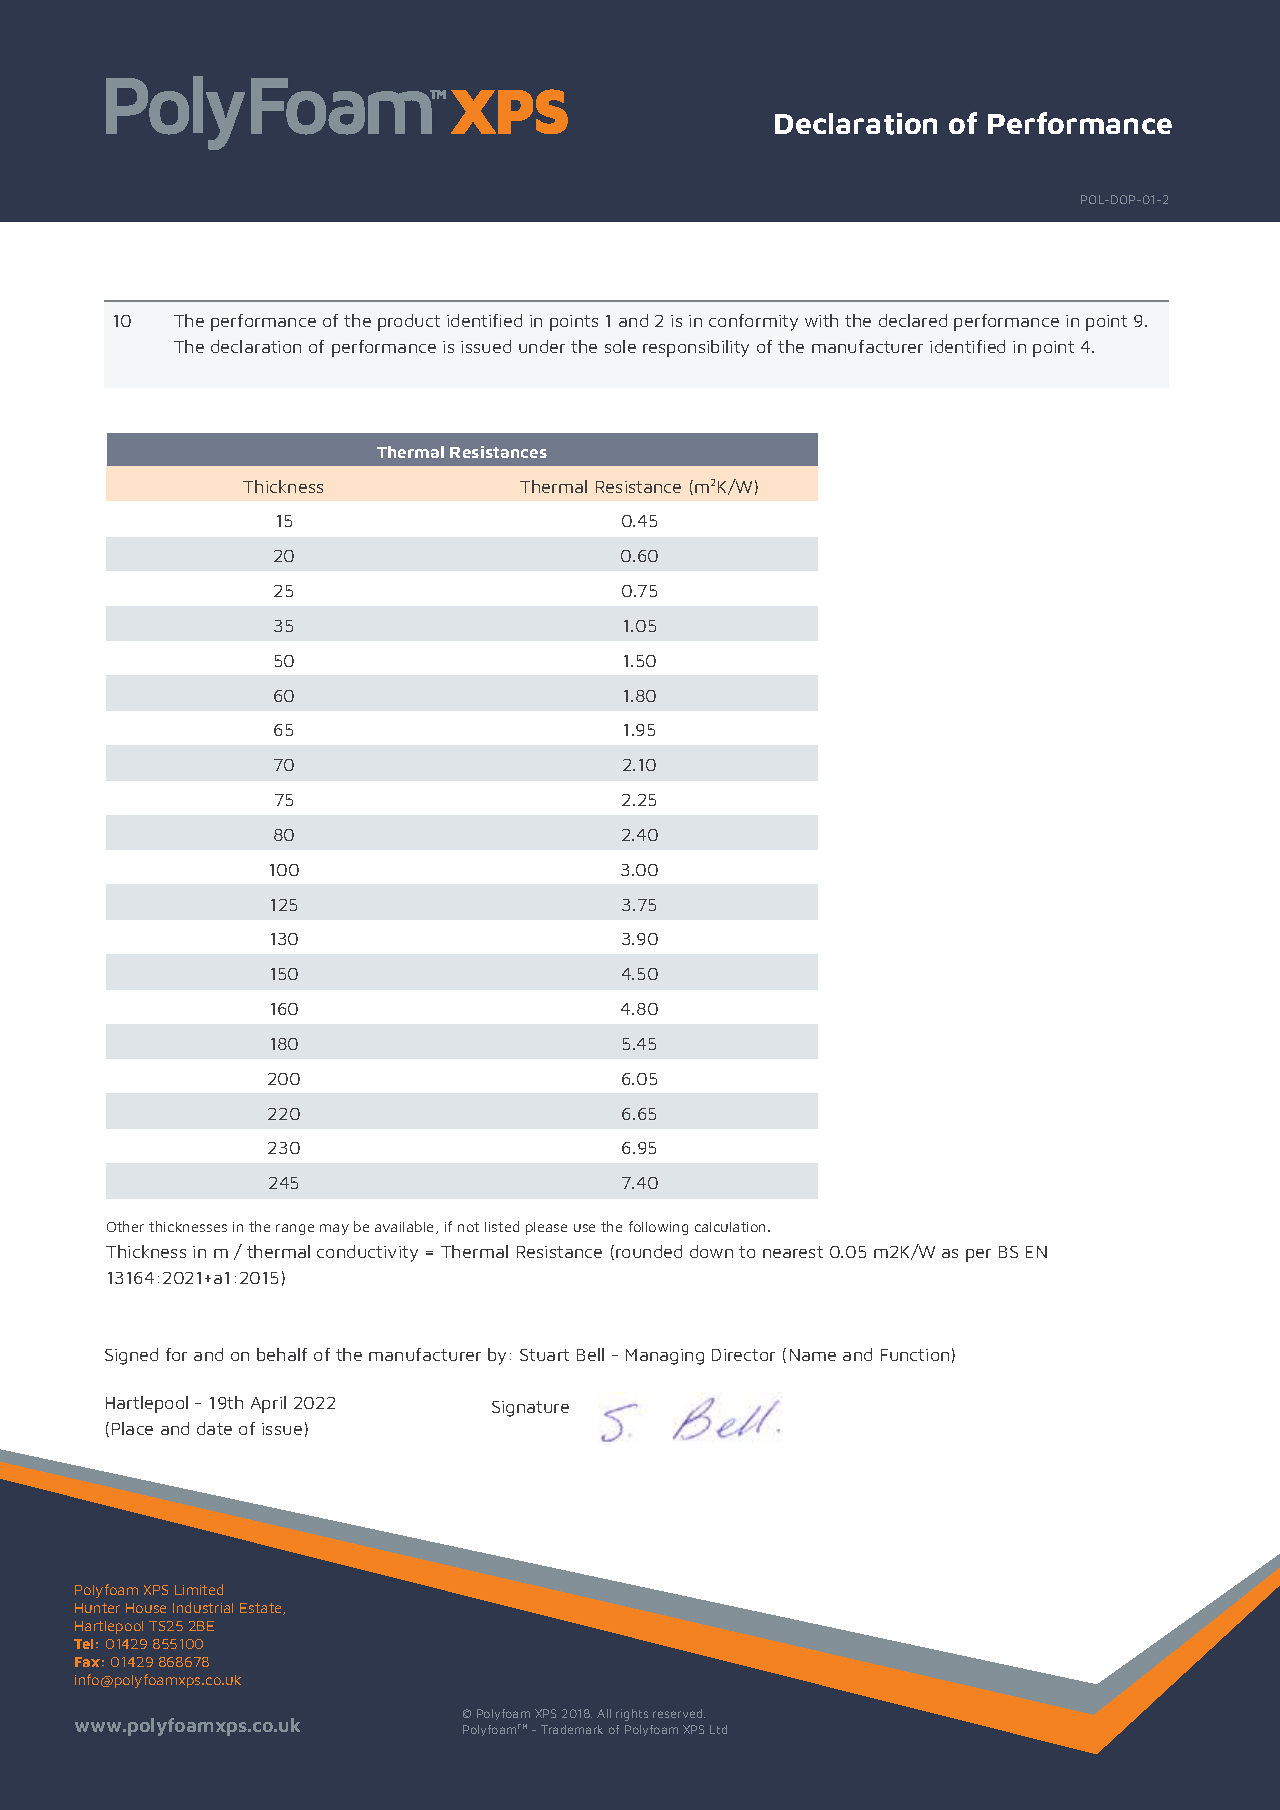 This document has width=1280, height=1810. What do you see at coordinates (821, 320) in the document?
I see `with` at bounding box center [821, 320].
